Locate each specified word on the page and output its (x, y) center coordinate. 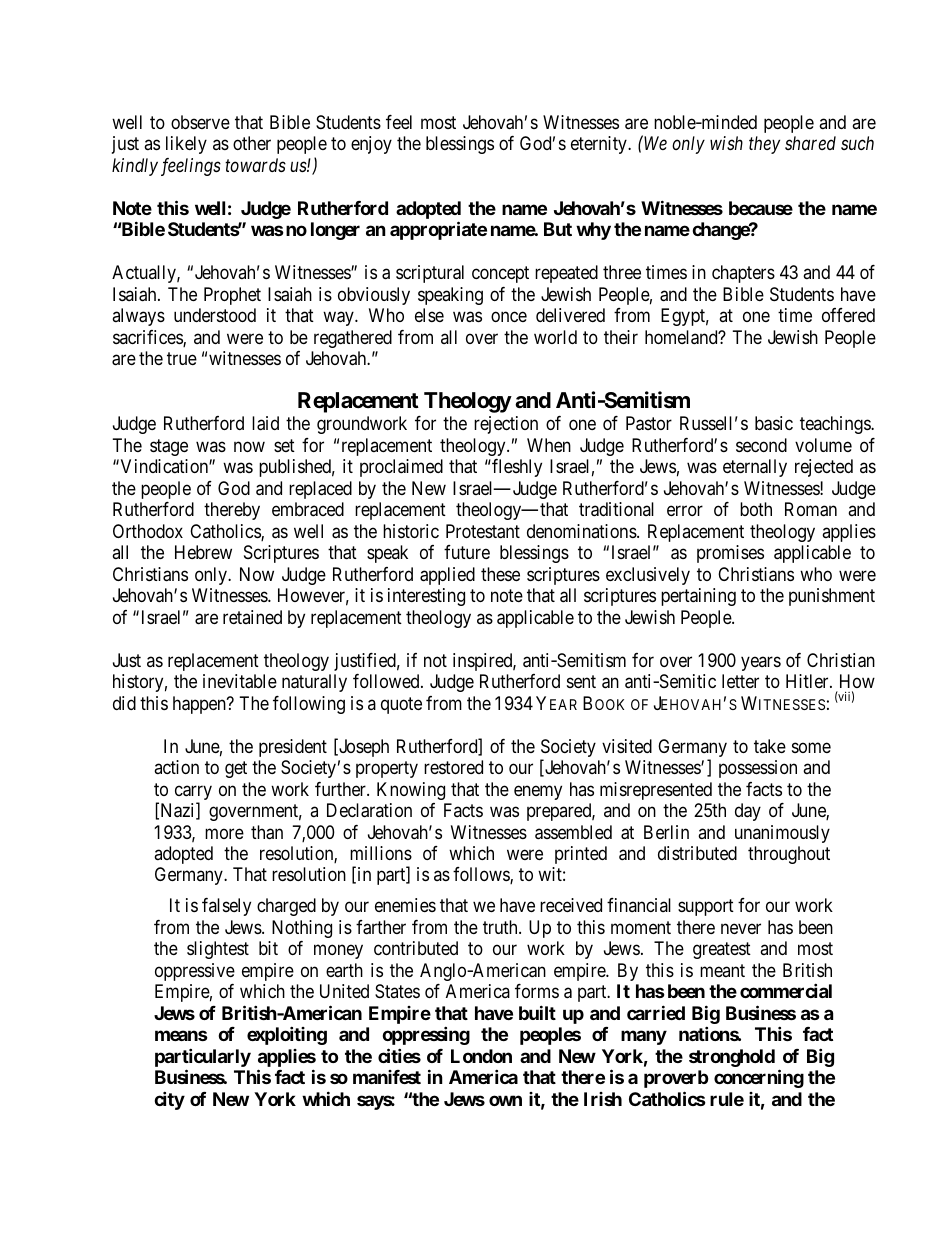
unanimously (782, 834)
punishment (832, 597)
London (481, 1056)
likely (186, 145)
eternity (600, 145)
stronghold (732, 1058)
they (764, 145)
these (500, 574)
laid (265, 423)
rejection (506, 425)
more (224, 833)
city (169, 1100)
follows (482, 875)
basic (774, 423)
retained (252, 617)
